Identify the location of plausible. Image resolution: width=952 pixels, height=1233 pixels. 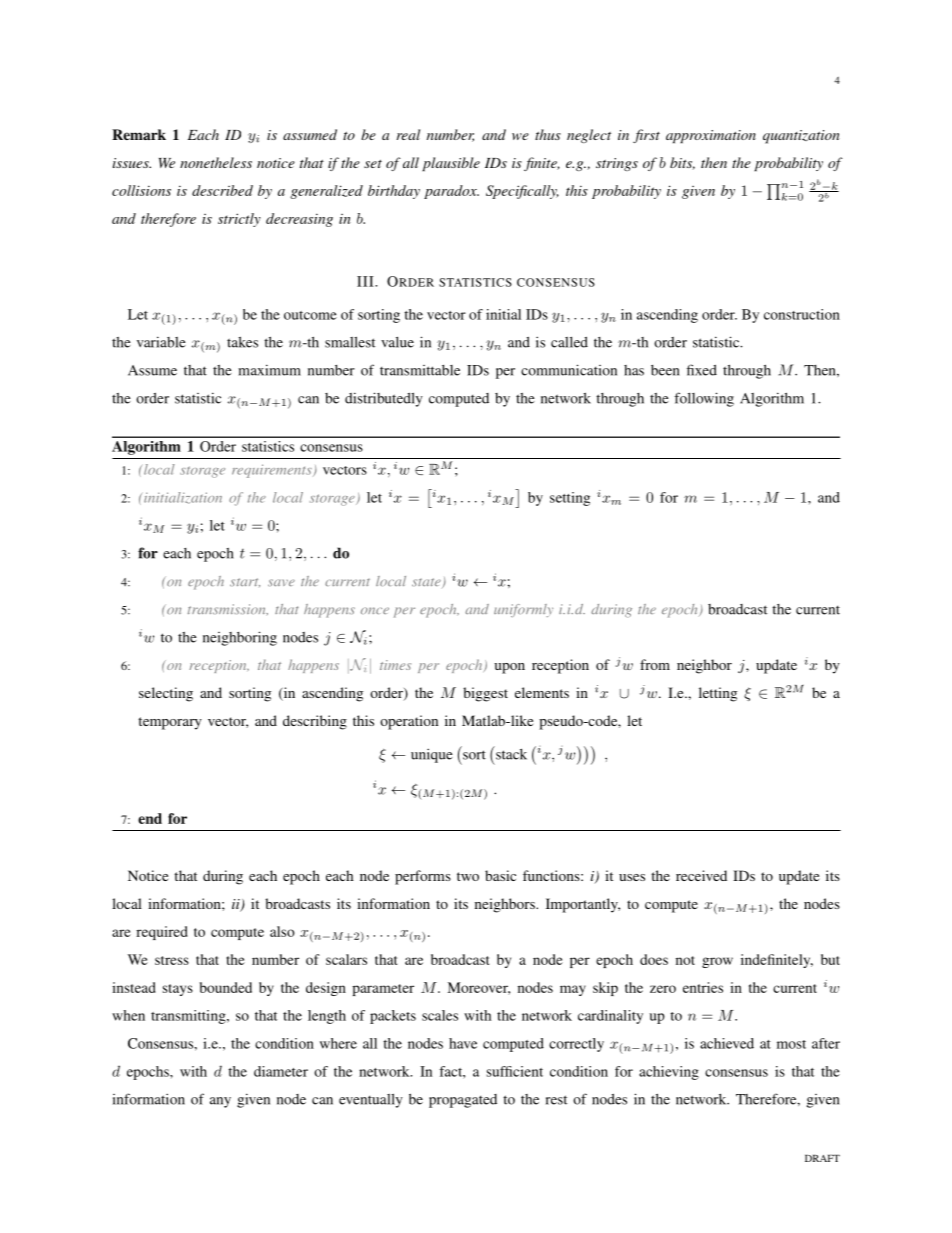
(451, 164).
